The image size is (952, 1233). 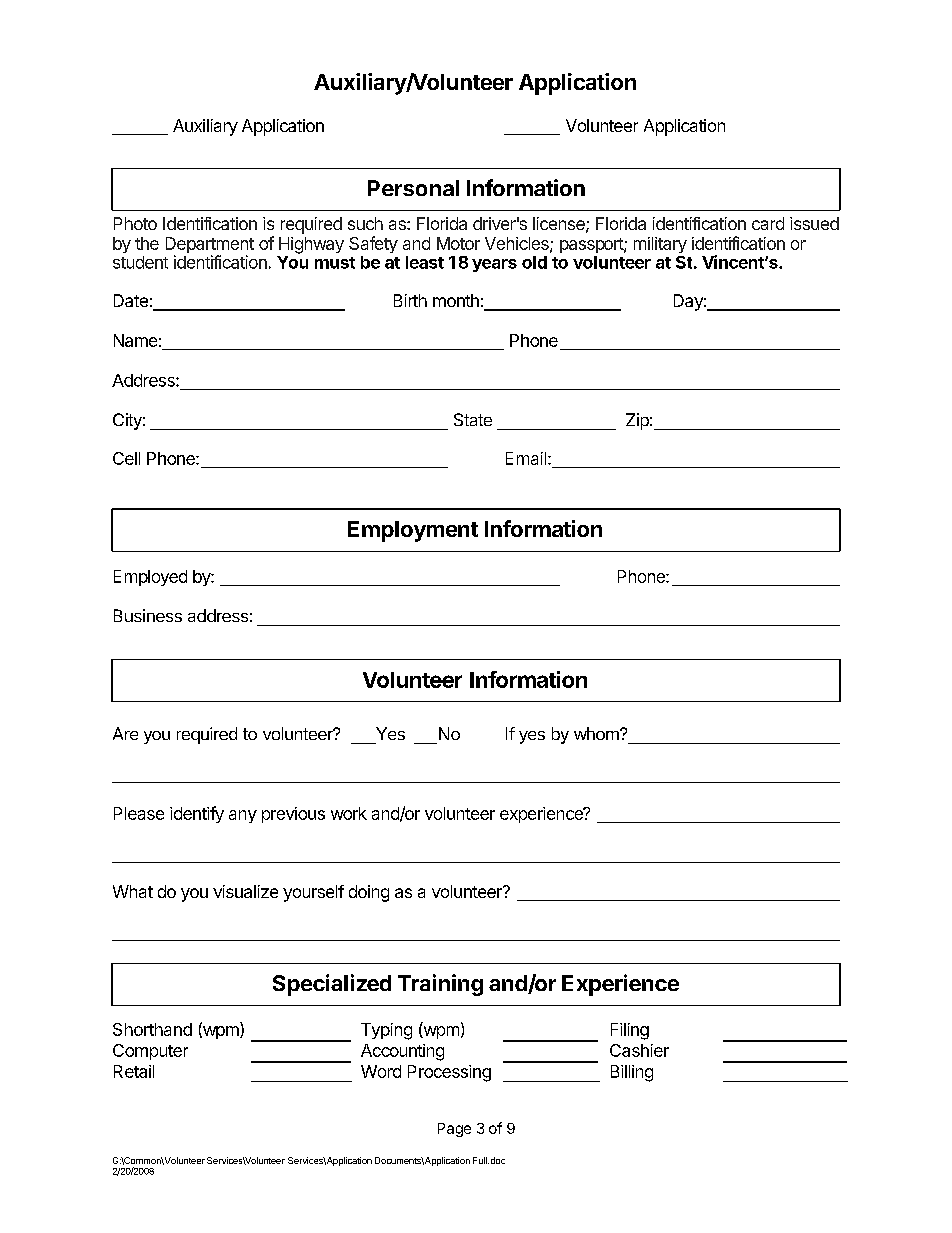 What do you see at coordinates (210, 246) in the screenshot?
I see `Department` at bounding box center [210, 246].
